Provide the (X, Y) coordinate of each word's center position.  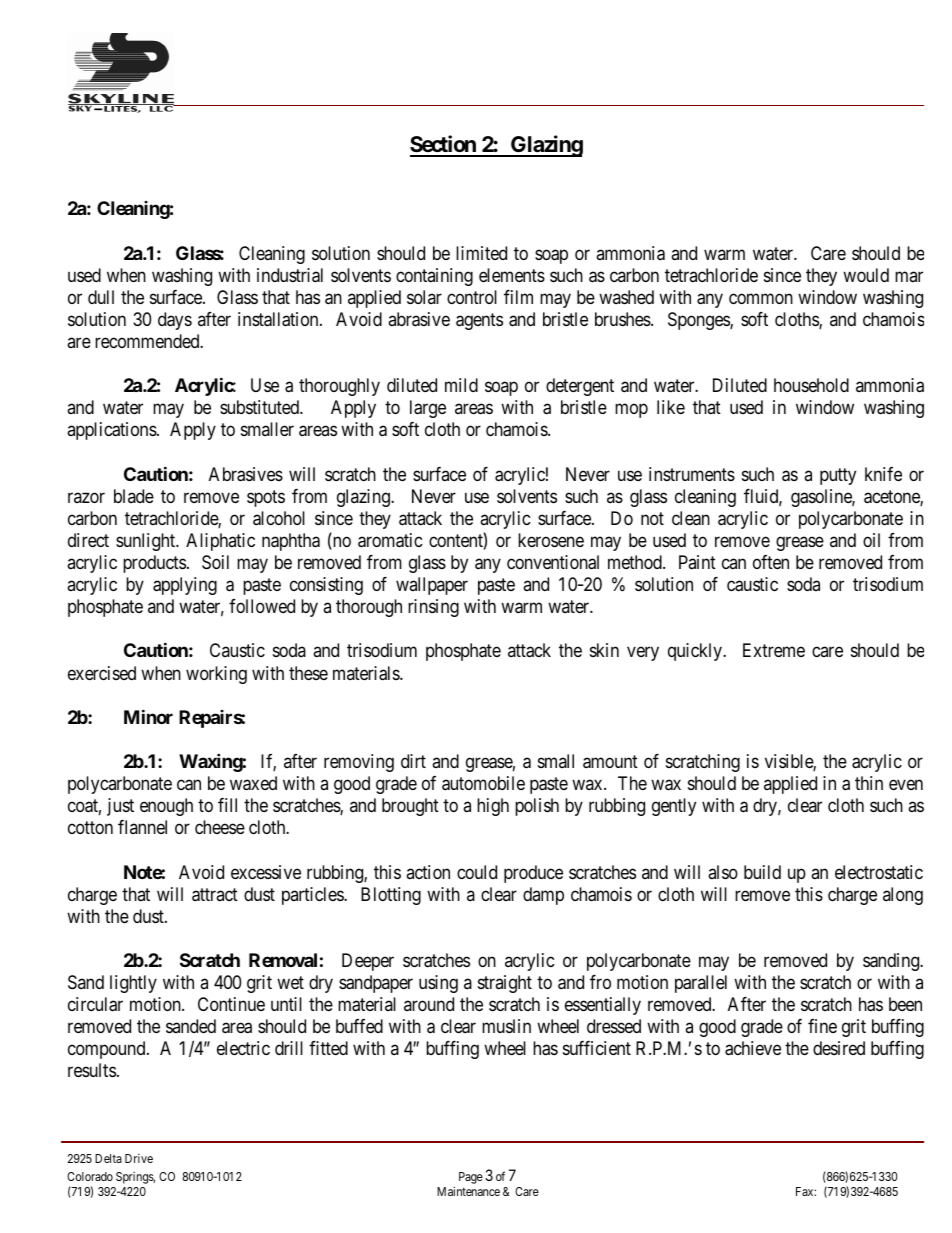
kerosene (551, 540)
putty (838, 476)
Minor (148, 716)
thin (869, 783)
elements (512, 275)
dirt (413, 761)
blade (134, 496)
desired (839, 1048)
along (903, 896)
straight (505, 984)
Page (471, 1178)
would (866, 275)
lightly (133, 984)
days (175, 321)
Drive (139, 1158)
